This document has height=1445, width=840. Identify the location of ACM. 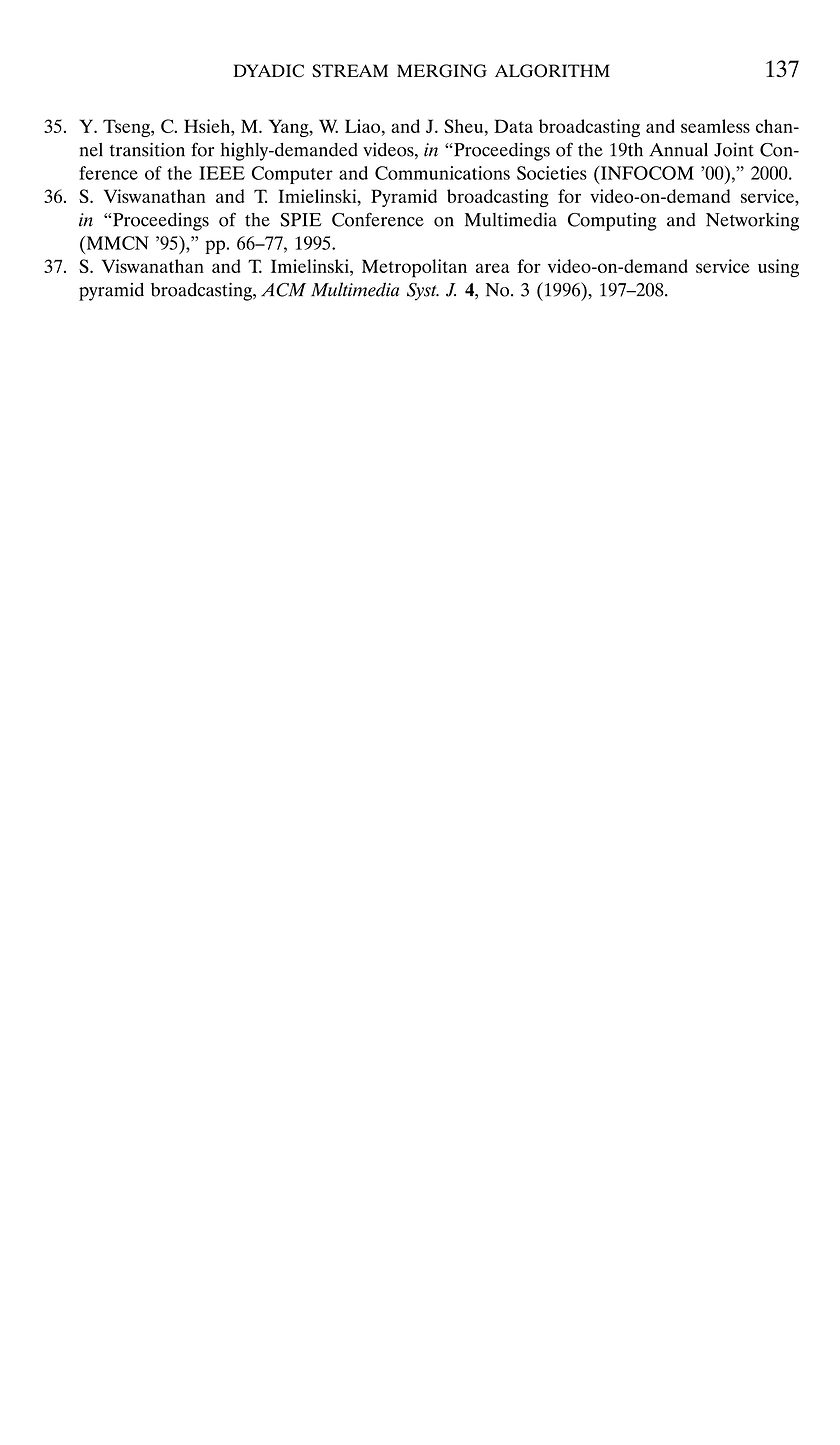
(283, 290).
